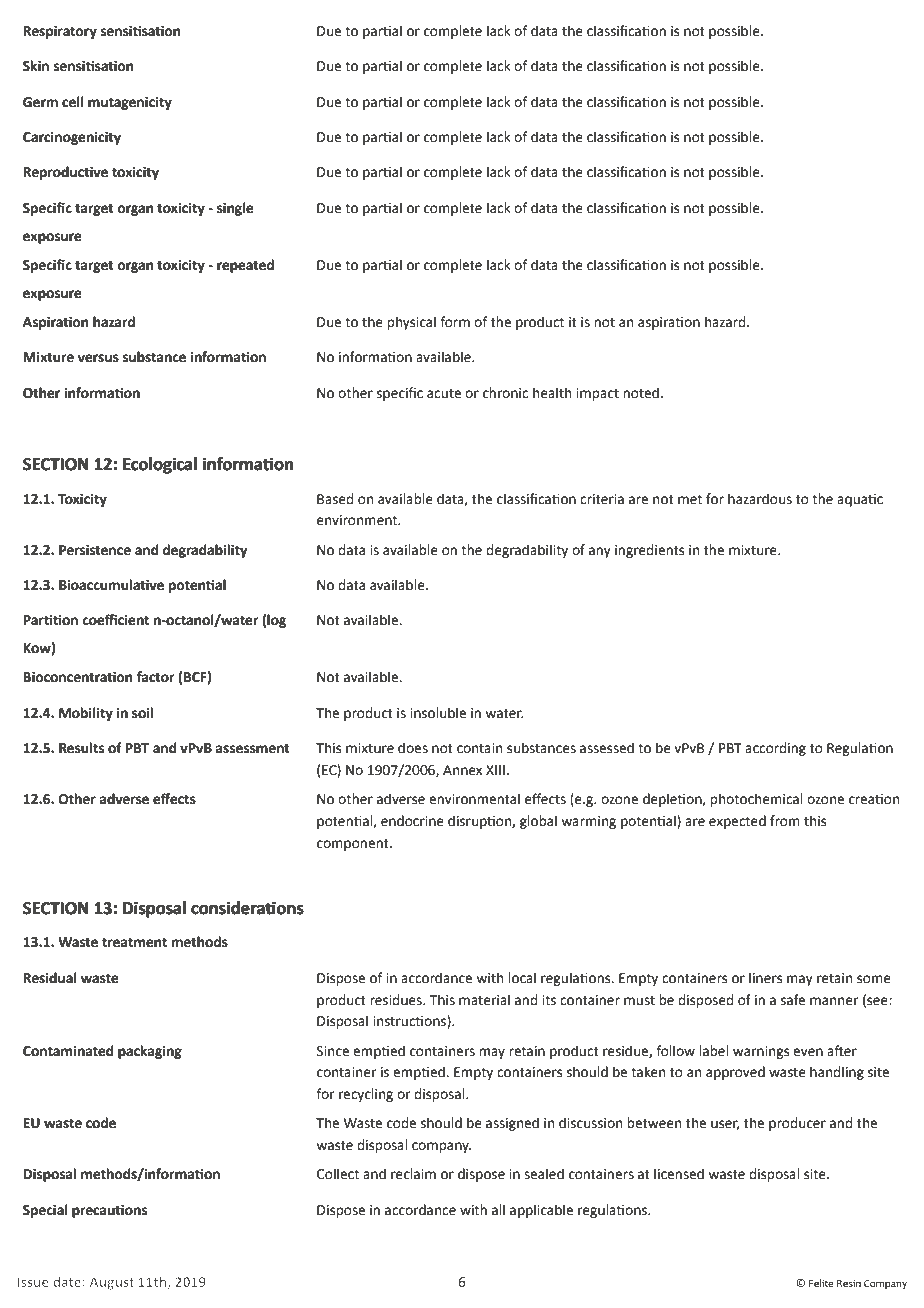  What do you see at coordinates (112, 1283) in the screenshot?
I see `August` at bounding box center [112, 1283].
